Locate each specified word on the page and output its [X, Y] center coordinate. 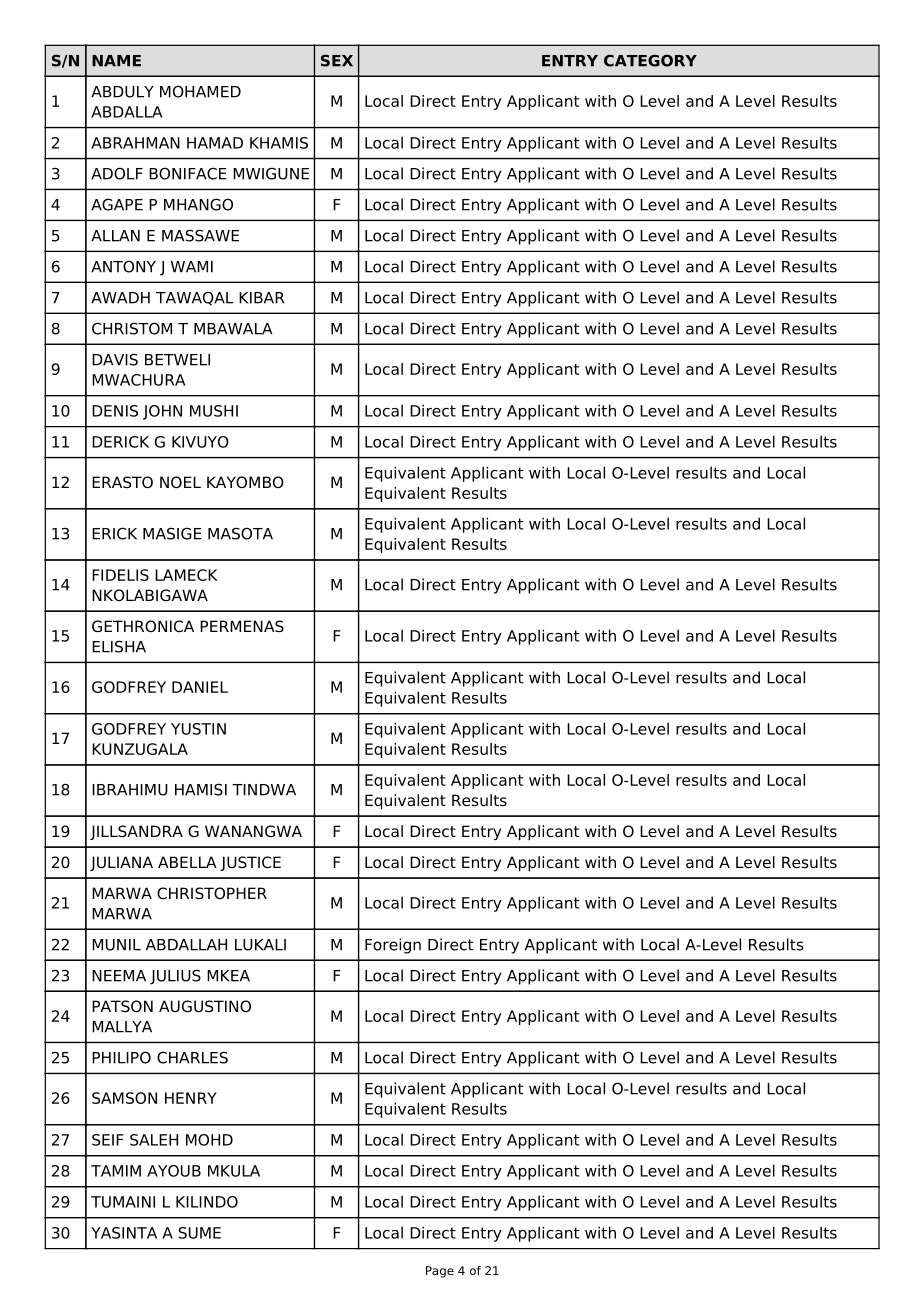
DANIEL [200, 687]
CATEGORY [650, 60]
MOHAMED [200, 91]
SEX [337, 61]
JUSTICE [250, 863]
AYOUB [174, 1171]
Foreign [393, 946]
